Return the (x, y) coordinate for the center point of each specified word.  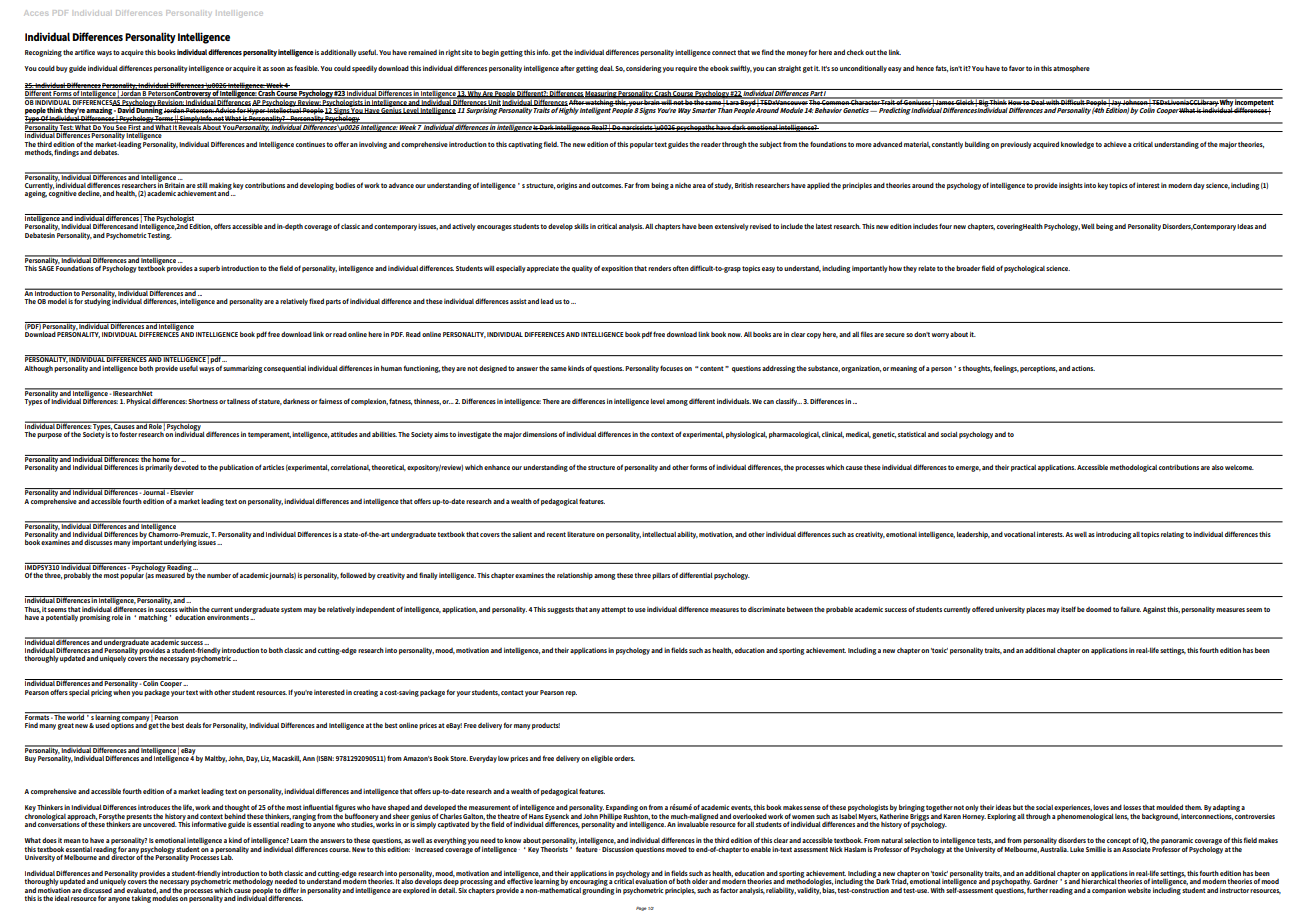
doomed (1098, 609)
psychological (1024, 269)
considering (644, 69)
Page (641, 909)
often (681, 268)
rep (571, 694)
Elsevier (182, 491)
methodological (1133, 468)
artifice (85, 52)
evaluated (142, 890)
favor (1017, 68)
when (121, 692)
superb (209, 269)
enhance (497, 467)
